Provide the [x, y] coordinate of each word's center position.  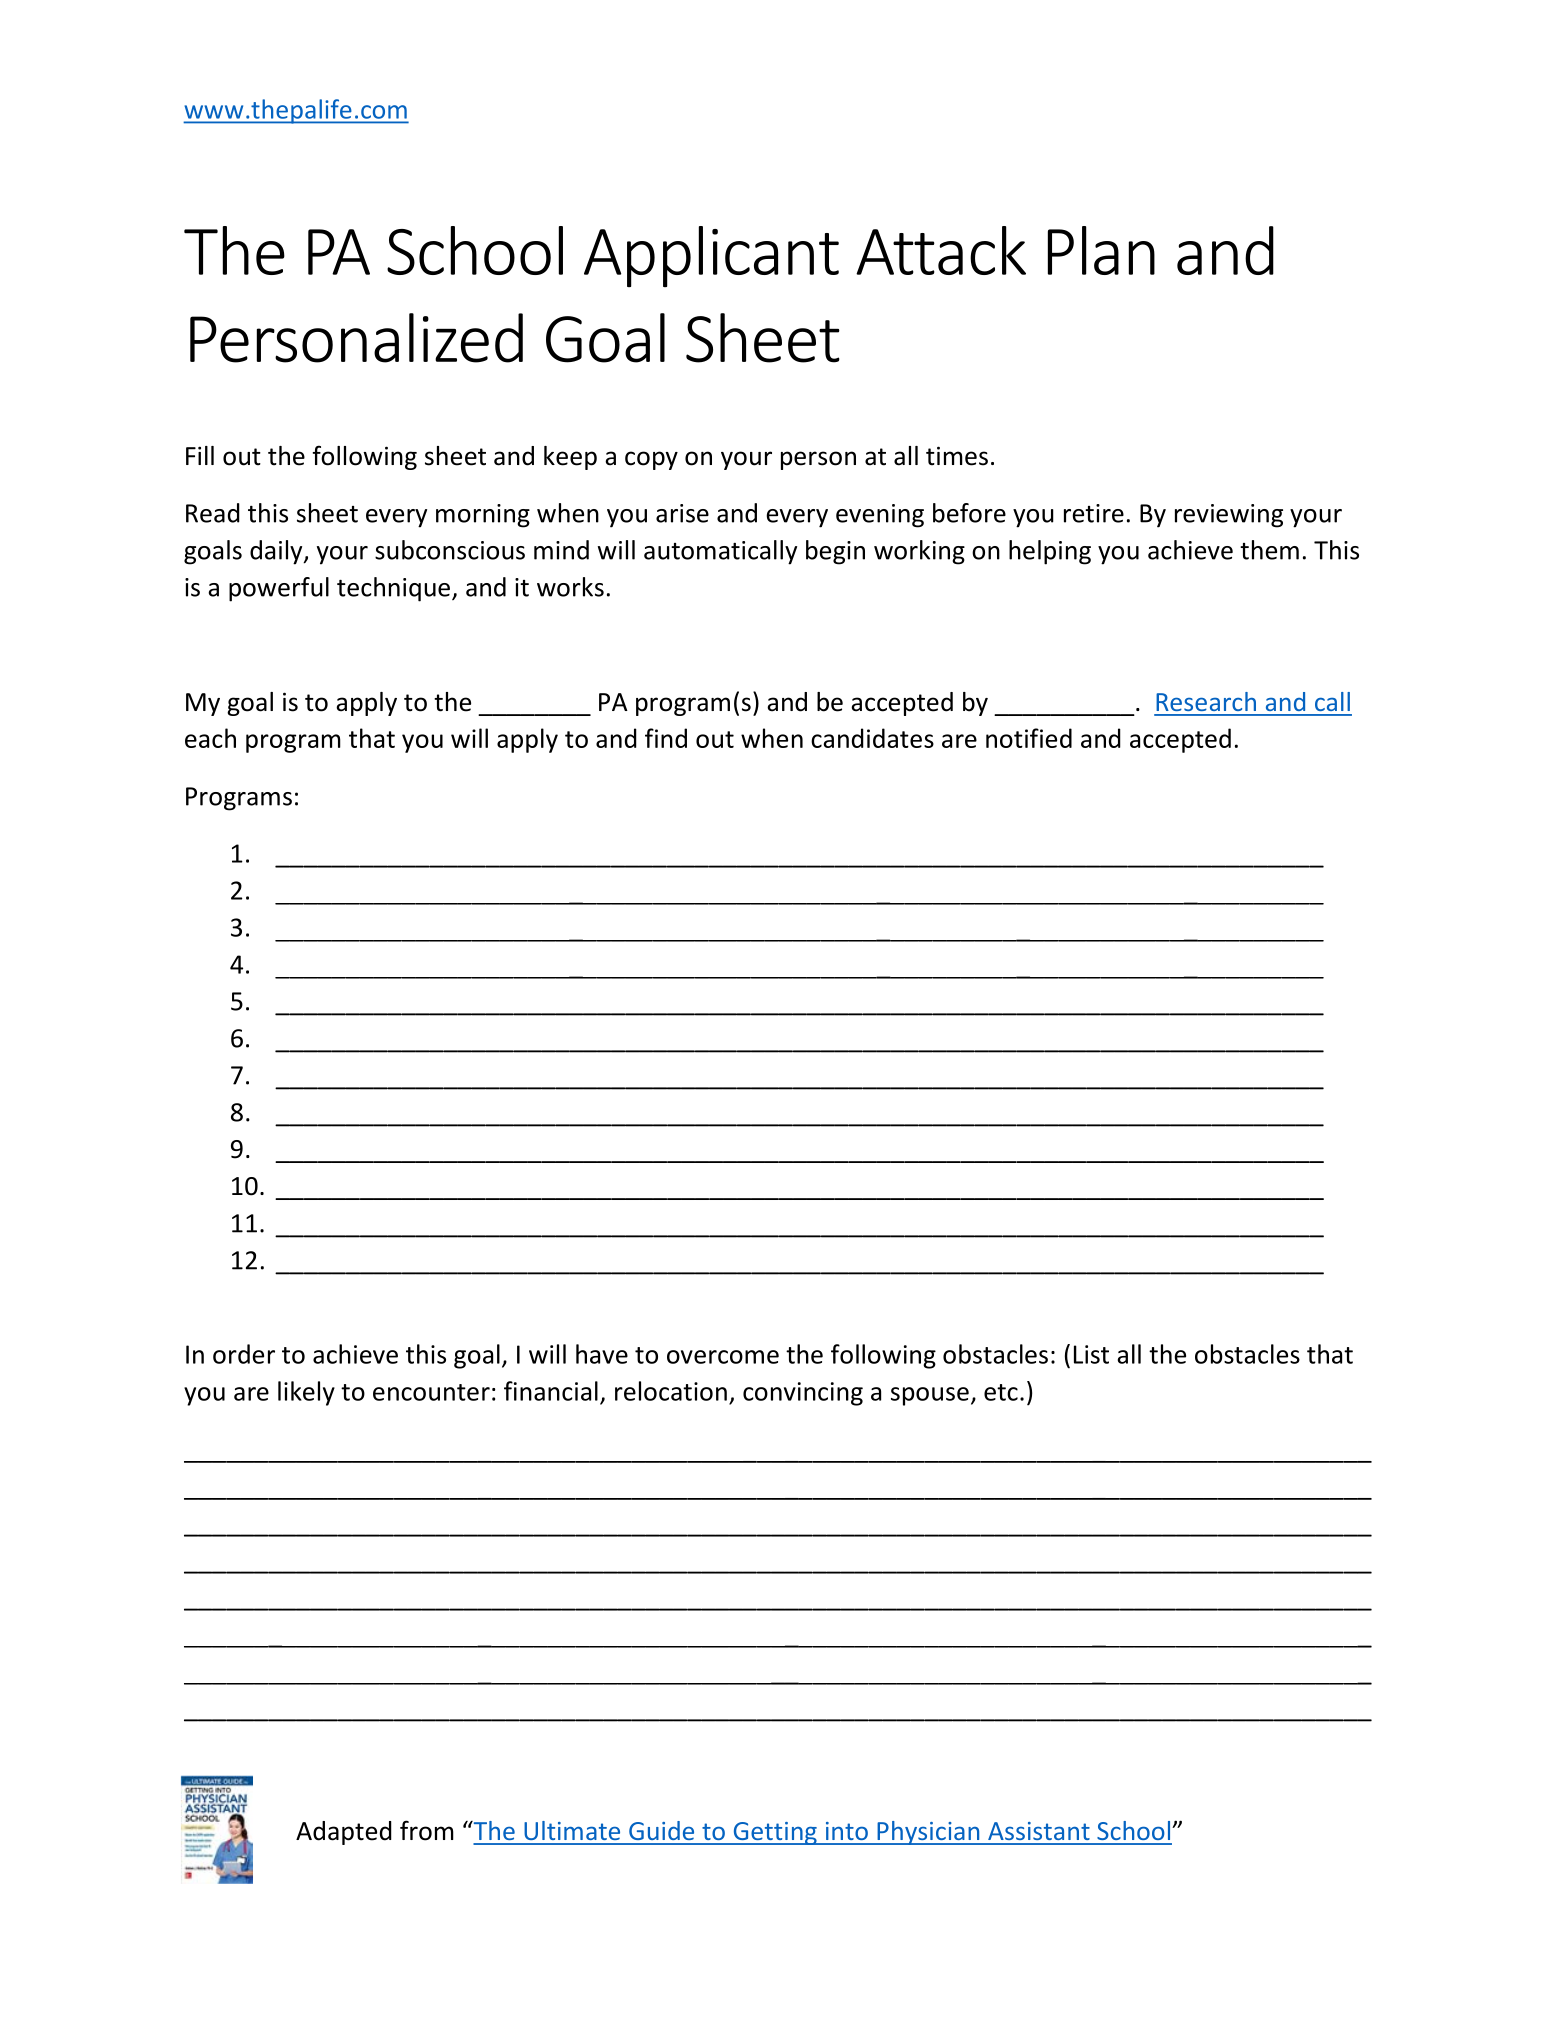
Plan [1101, 250]
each [210, 738]
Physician [928, 1833]
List [1091, 1354]
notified [1029, 738]
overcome [723, 1357]
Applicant [711, 256]
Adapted [344, 1833]
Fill [200, 455]
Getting [775, 1833]
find [666, 738]
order [244, 1354]
